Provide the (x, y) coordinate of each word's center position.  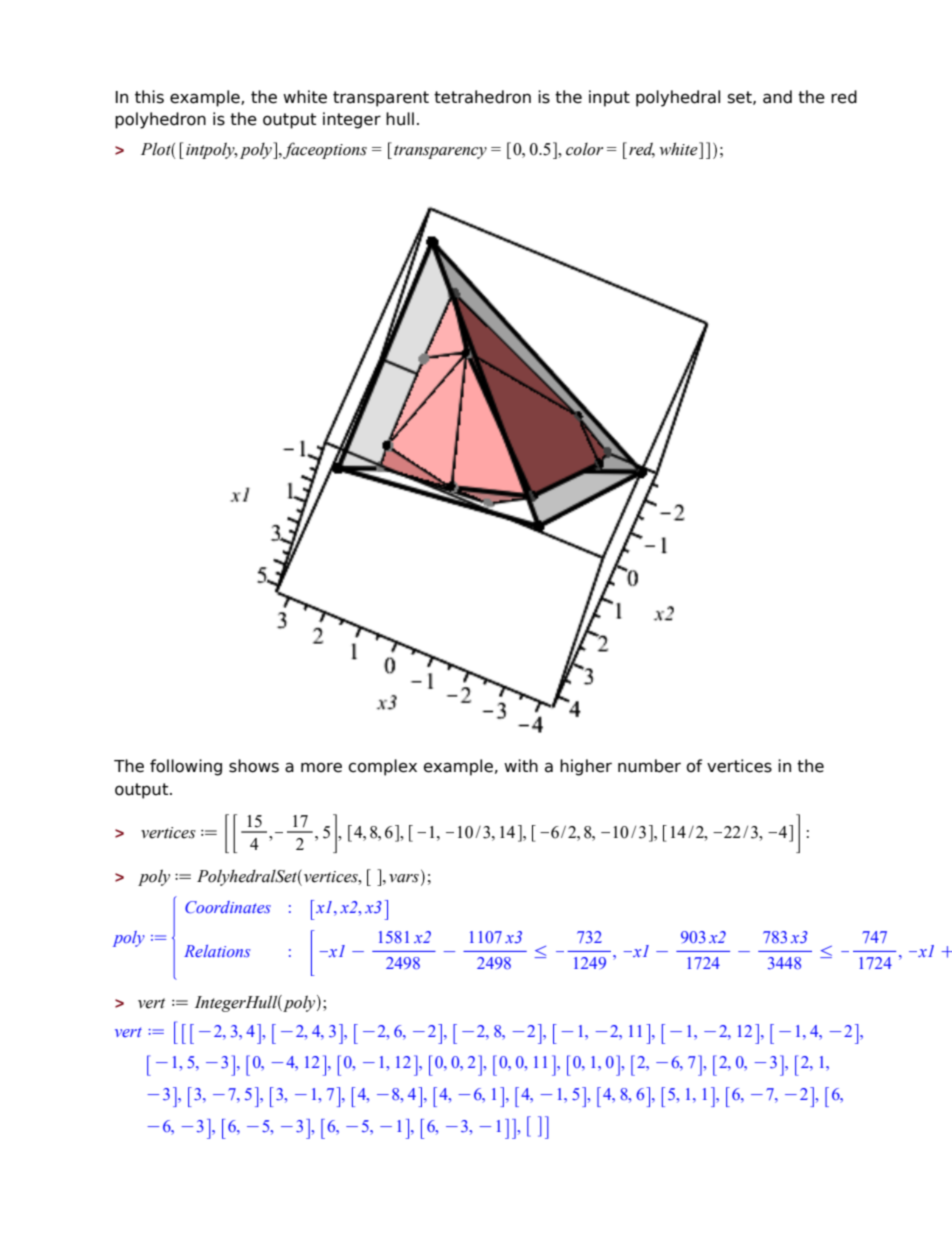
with (521, 765)
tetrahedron (482, 97)
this (149, 97)
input (609, 98)
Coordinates (228, 907)
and (777, 97)
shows (254, 766)
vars (404, 878)
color (584, 149)
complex (382, 767)
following (186, 767)
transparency (440, 152)
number (649, 766)
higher (586, 767)
